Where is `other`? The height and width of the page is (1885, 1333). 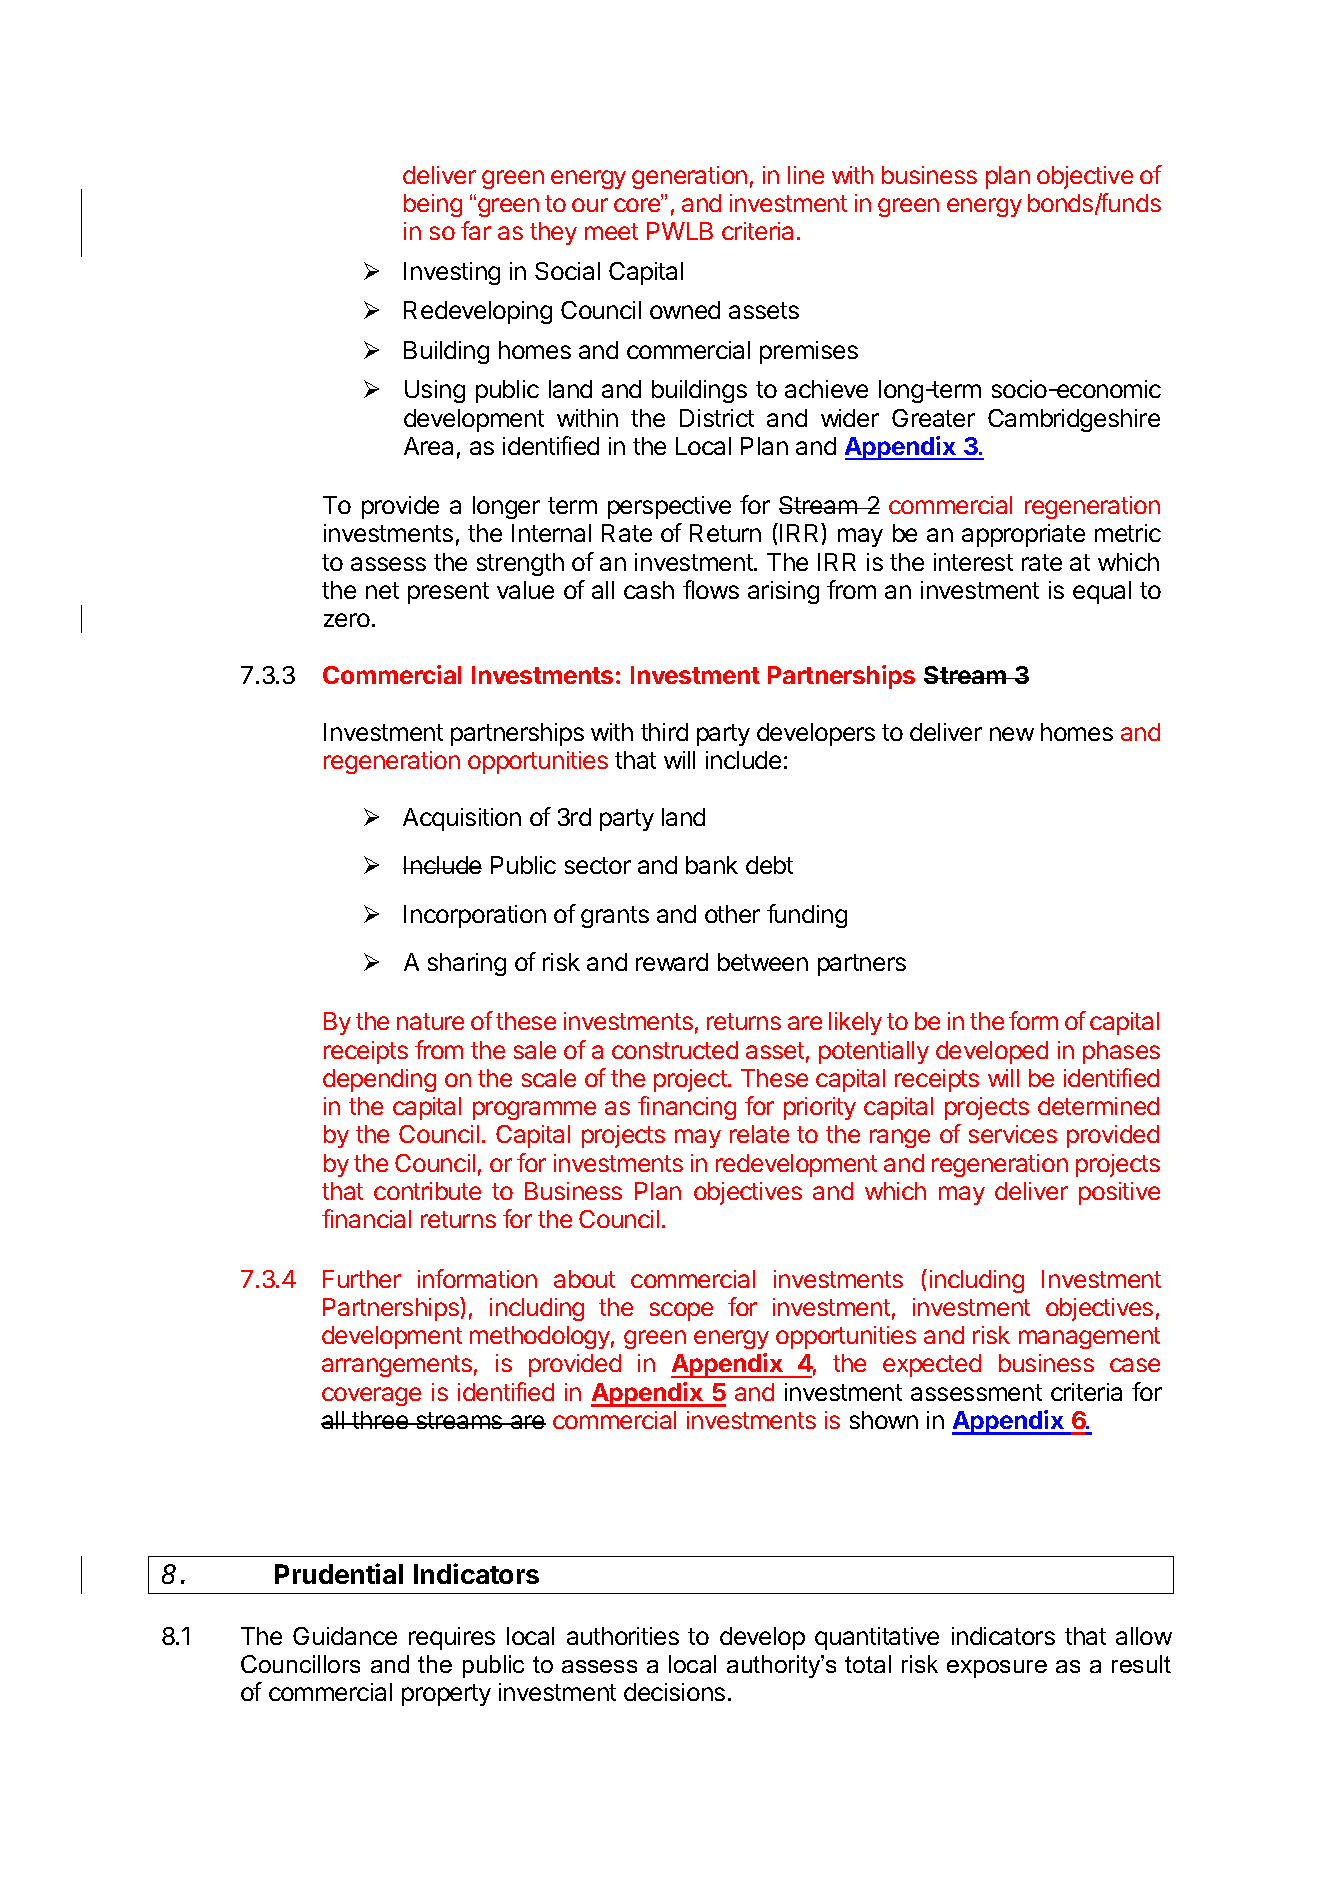 other is located at coordinates (732, 914).
